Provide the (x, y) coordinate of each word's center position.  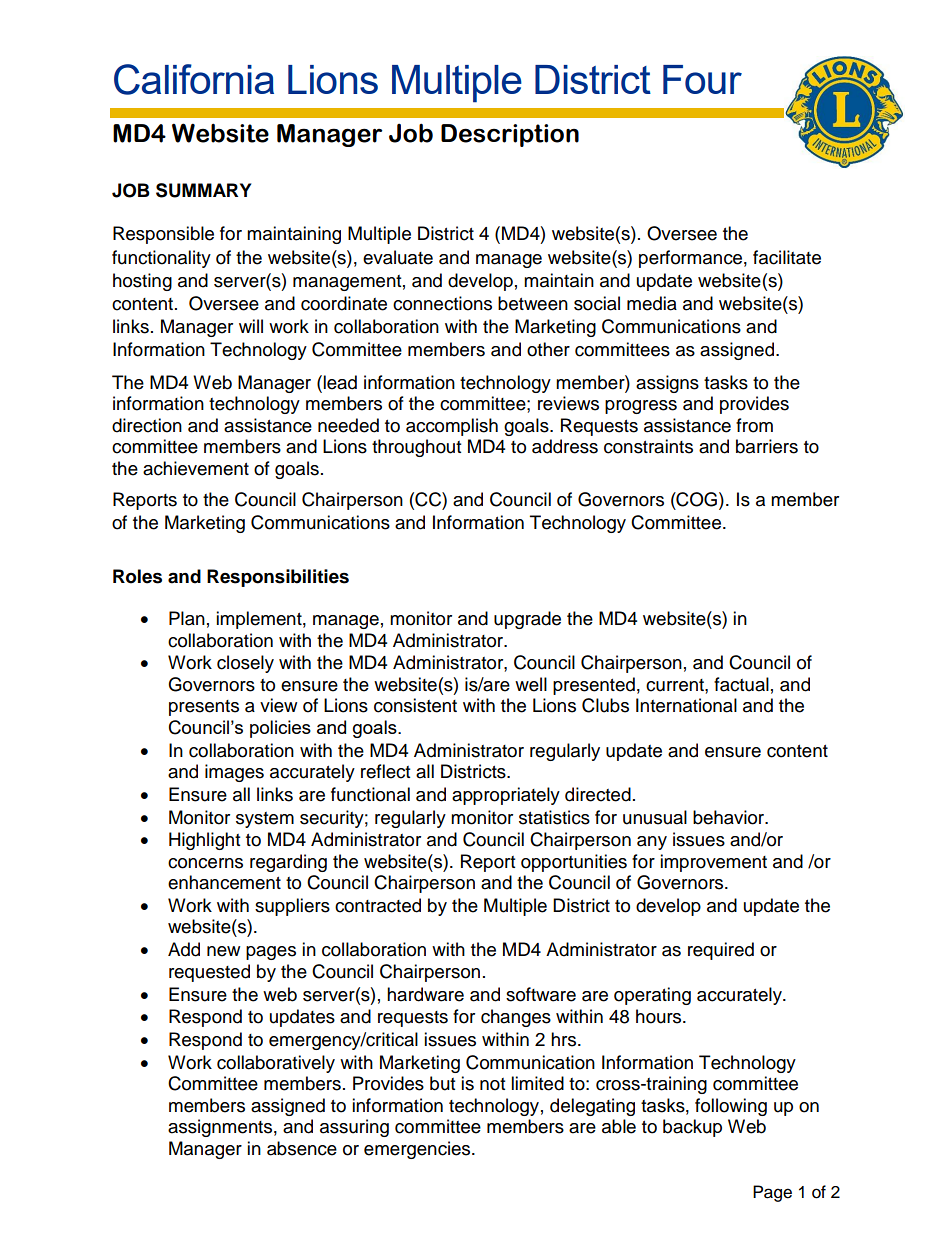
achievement (196, 468)
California (194, 79)
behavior (730, 817)
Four (702, 79)
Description (510, 135)
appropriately (506, 796)
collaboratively (276, 1064)
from (754, 425)
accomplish (452, 427)
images (234, 773)
